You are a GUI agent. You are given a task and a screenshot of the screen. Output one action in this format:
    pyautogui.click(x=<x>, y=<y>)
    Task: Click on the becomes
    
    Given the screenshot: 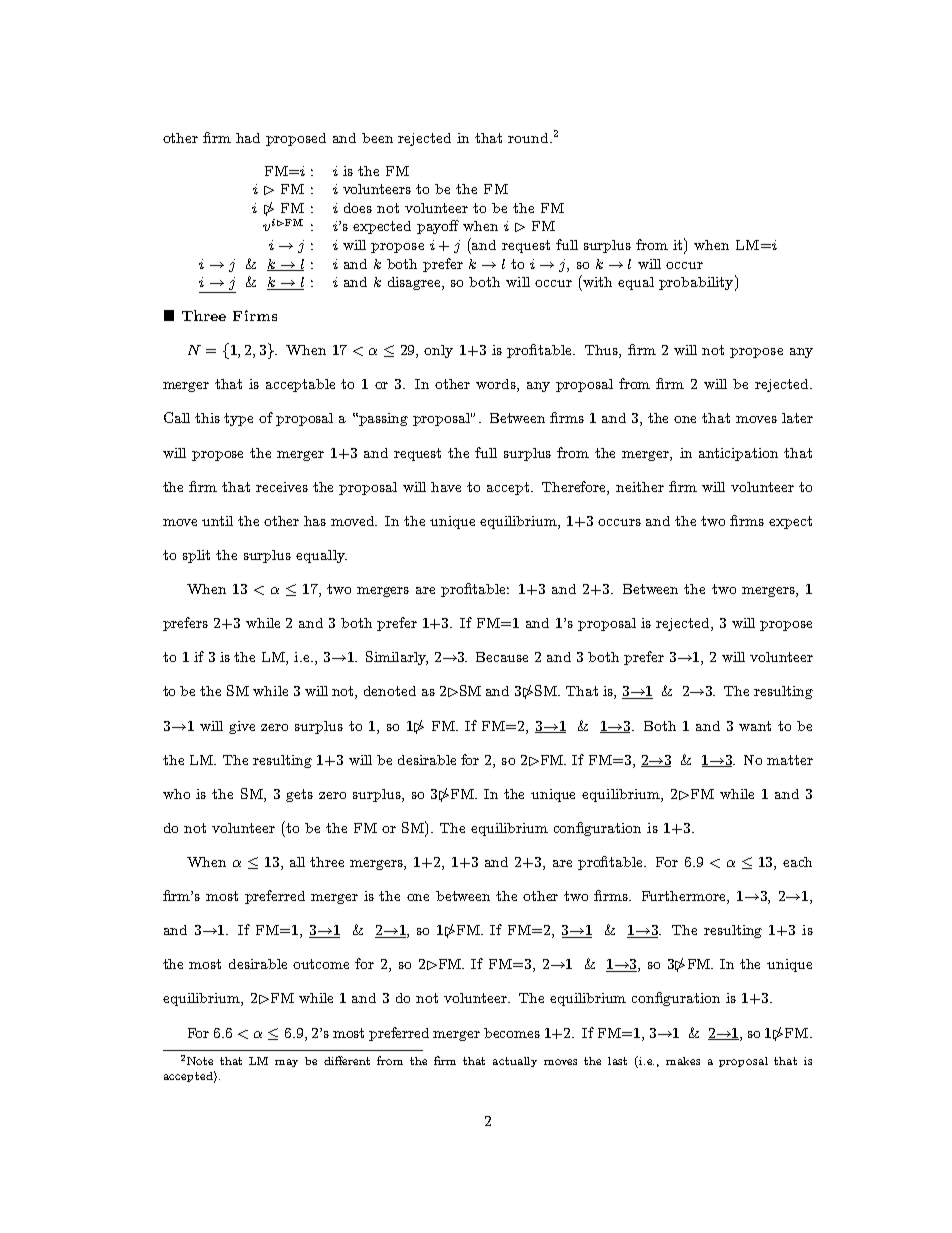 What is the action you would take?
    pyautogui.click(x=512, y=1033)
